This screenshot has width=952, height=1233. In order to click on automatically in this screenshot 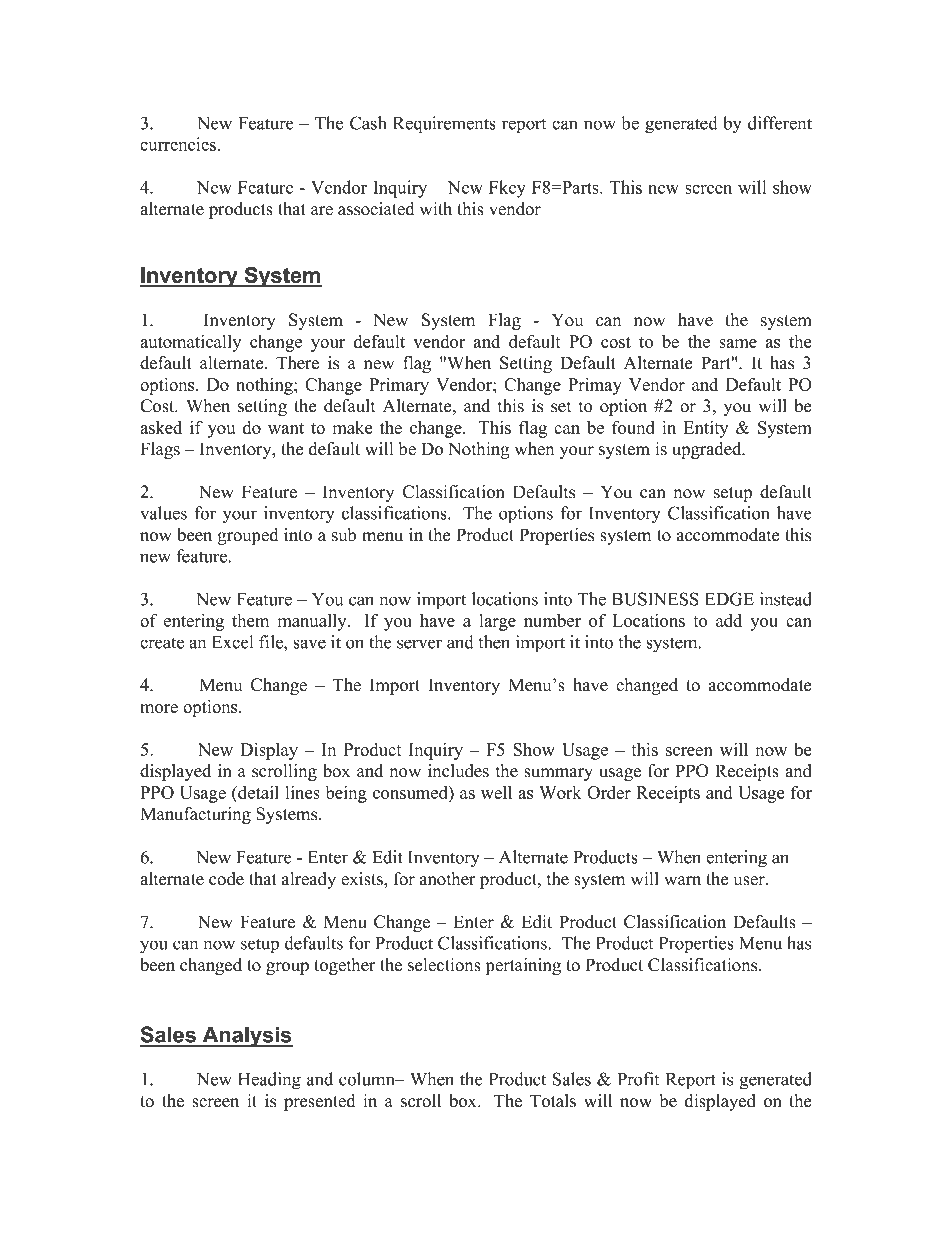, I will do `click(190, 343)`.
